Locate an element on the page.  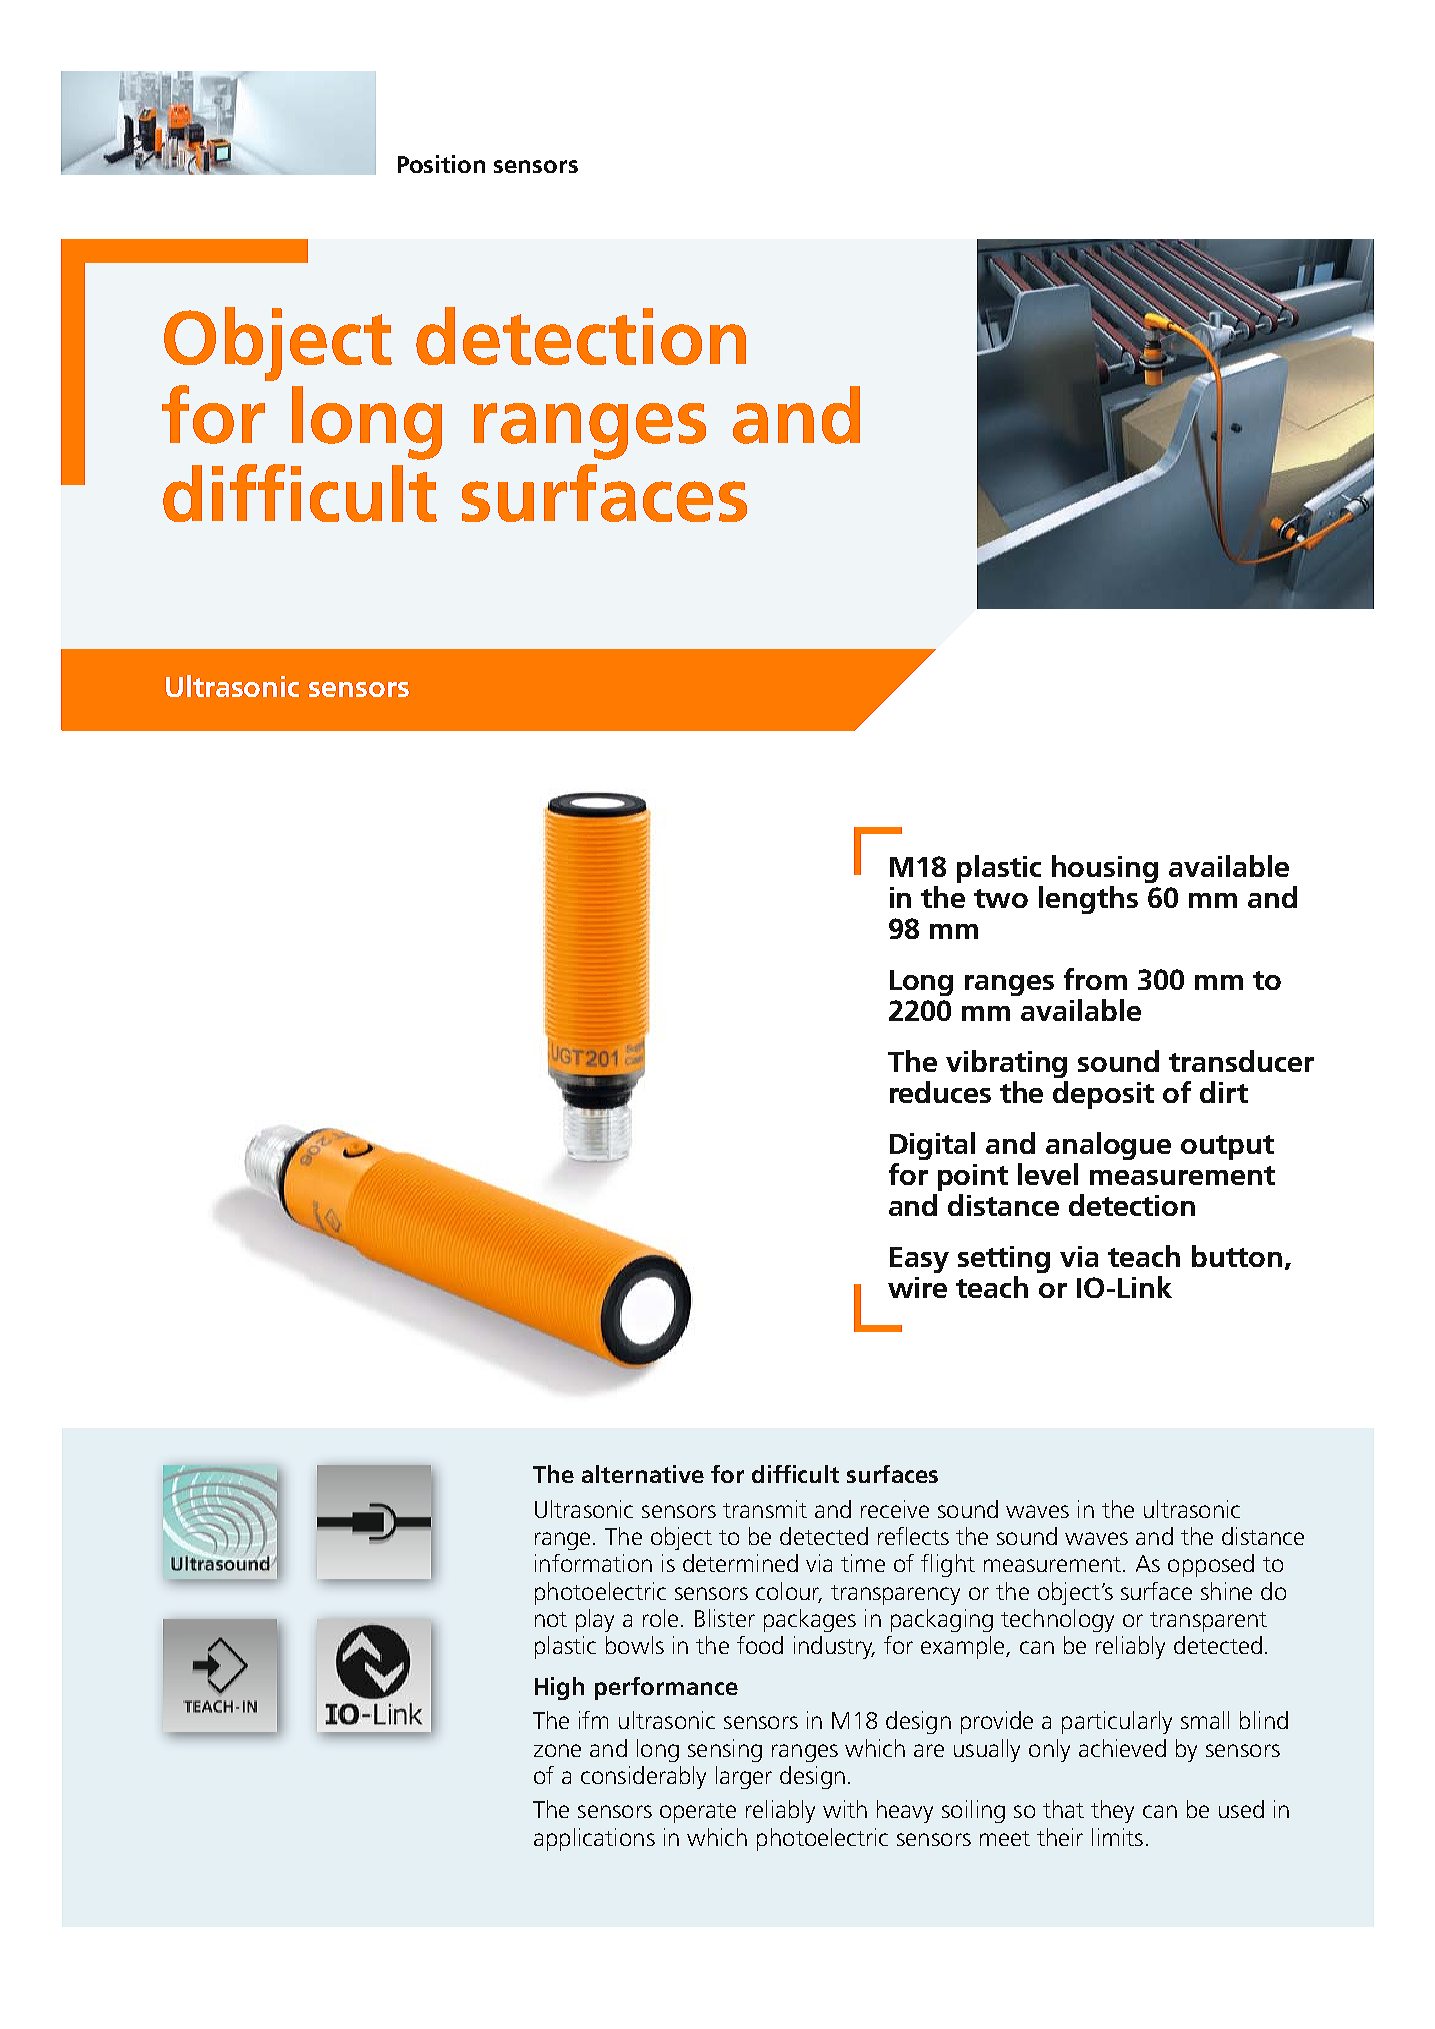
they is located at coordinates (1112, 1811).
